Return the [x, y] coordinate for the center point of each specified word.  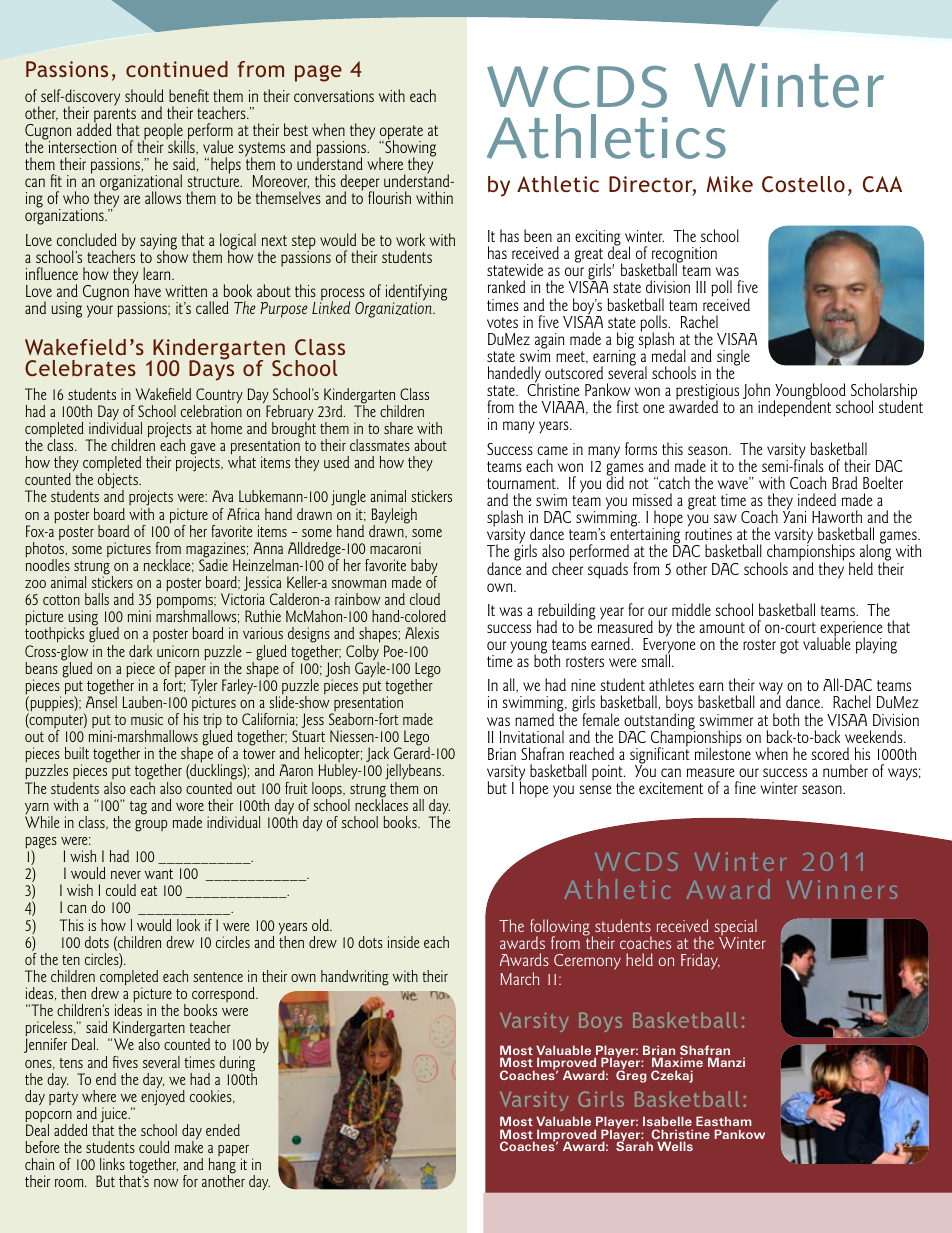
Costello [803, 184]
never [126, 875]
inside [403, 942]
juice [114, 1116]
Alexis [422, 633]
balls [97, 599]
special [735, 928]
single [733, 358]
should [144, 95]
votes [502, 322]
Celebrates [80, 368]
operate [401, 133]
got [789, 646]
